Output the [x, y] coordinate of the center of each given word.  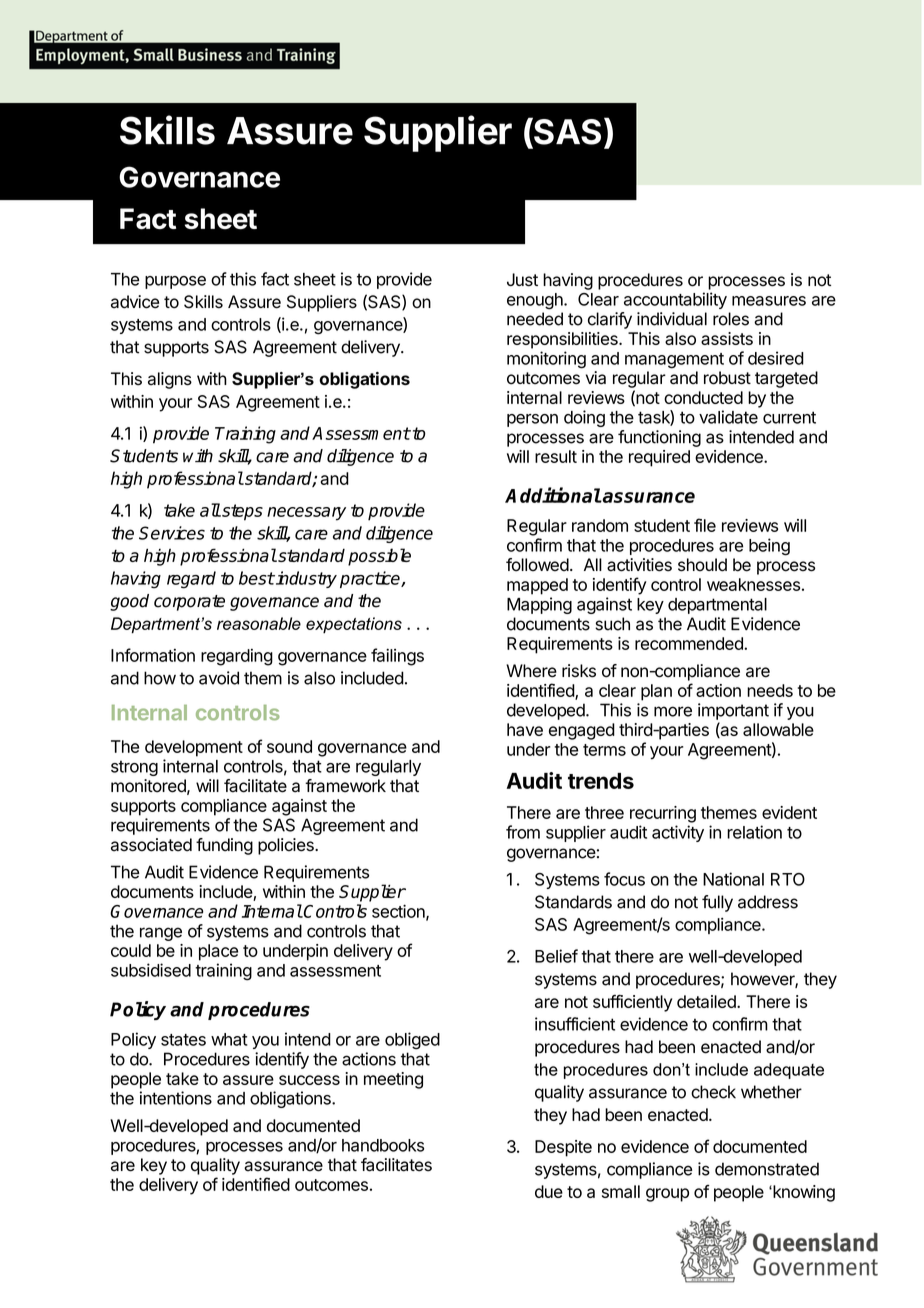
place [218, 952]
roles [731, 319]
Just [522, 280]
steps [241, 512]
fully [717, 903]
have [525, 729]
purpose [175, 282]
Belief [556, 956]
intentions [176, 1098]
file [705, 525]
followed [537, 565]
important [733, 711]
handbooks [383, 1145]
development [194, 748]
